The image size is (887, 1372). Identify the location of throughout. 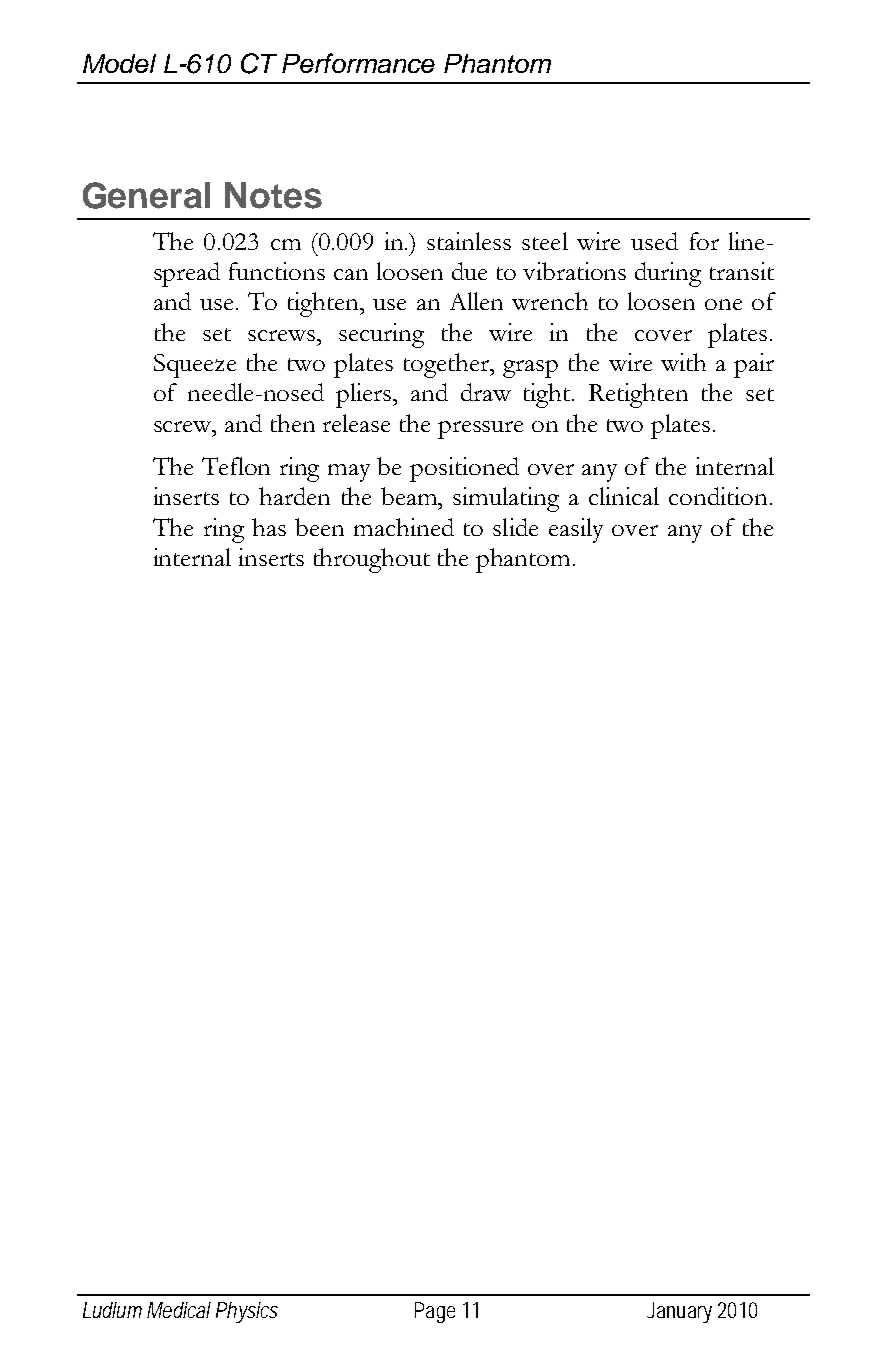
(372, 560).
